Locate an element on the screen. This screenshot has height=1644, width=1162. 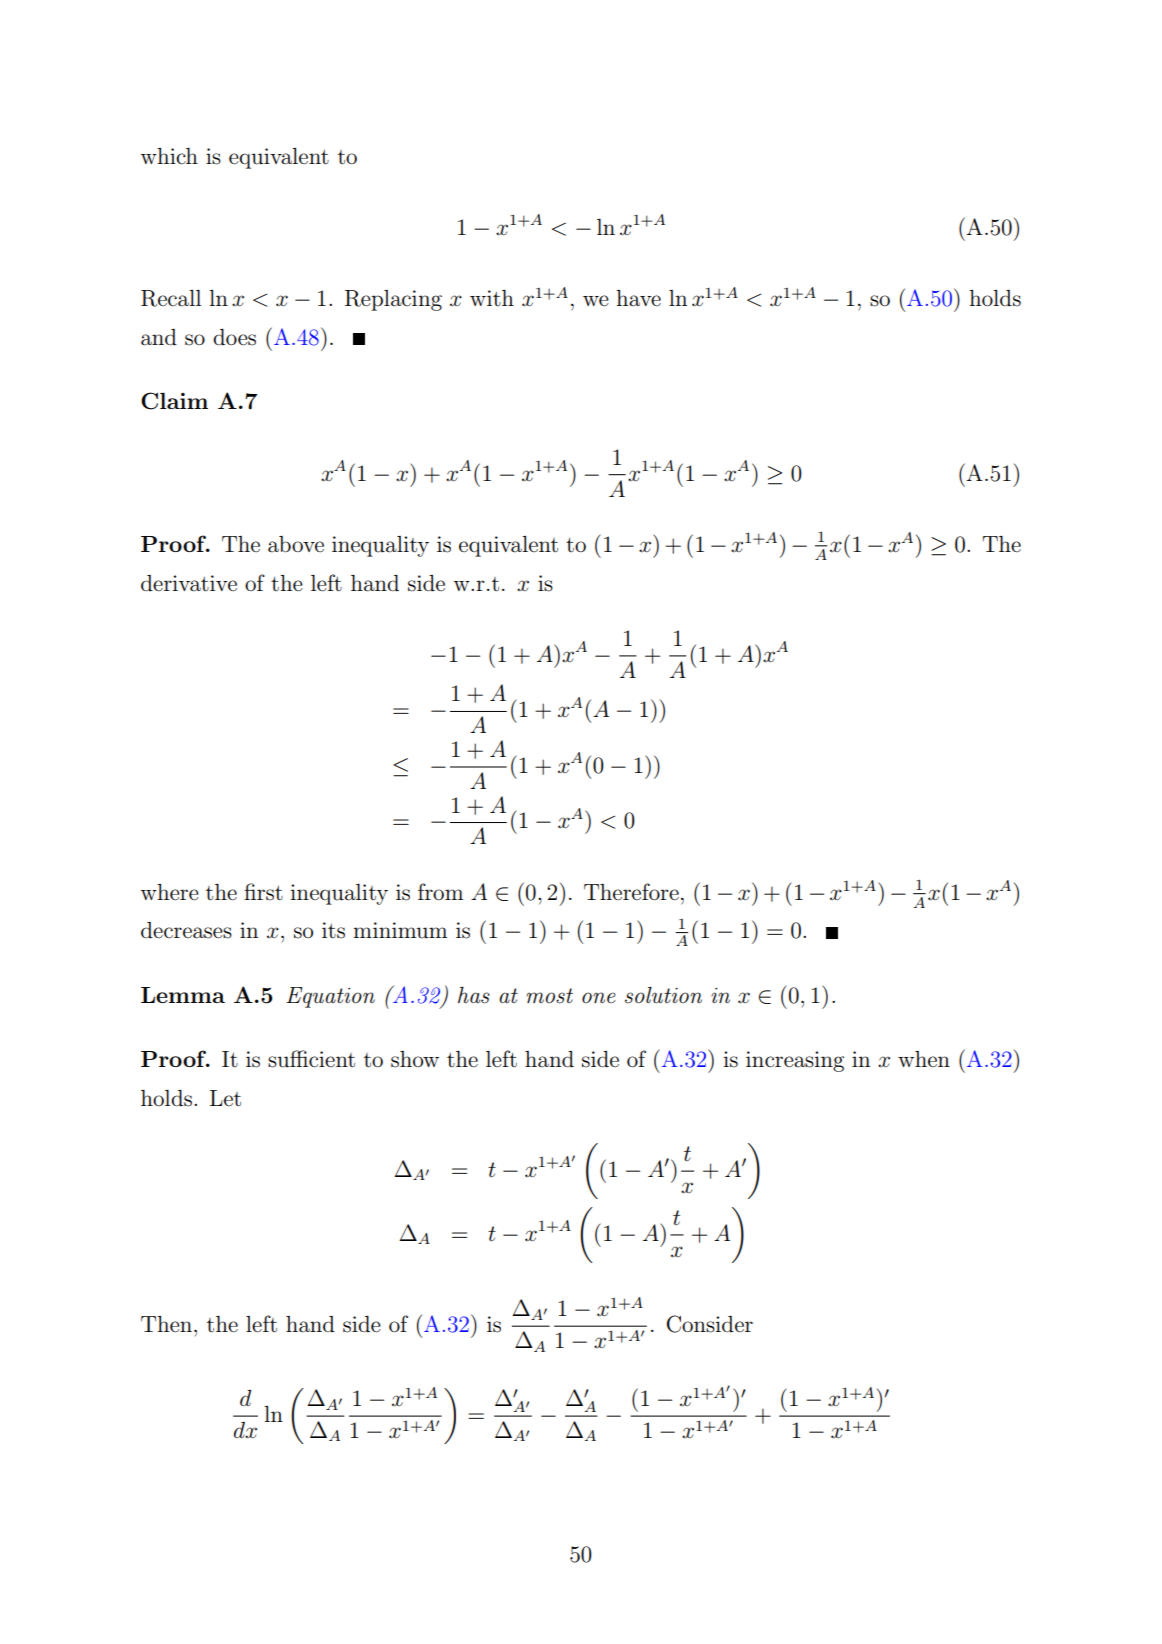
have is located at coordinates (638, 298).
